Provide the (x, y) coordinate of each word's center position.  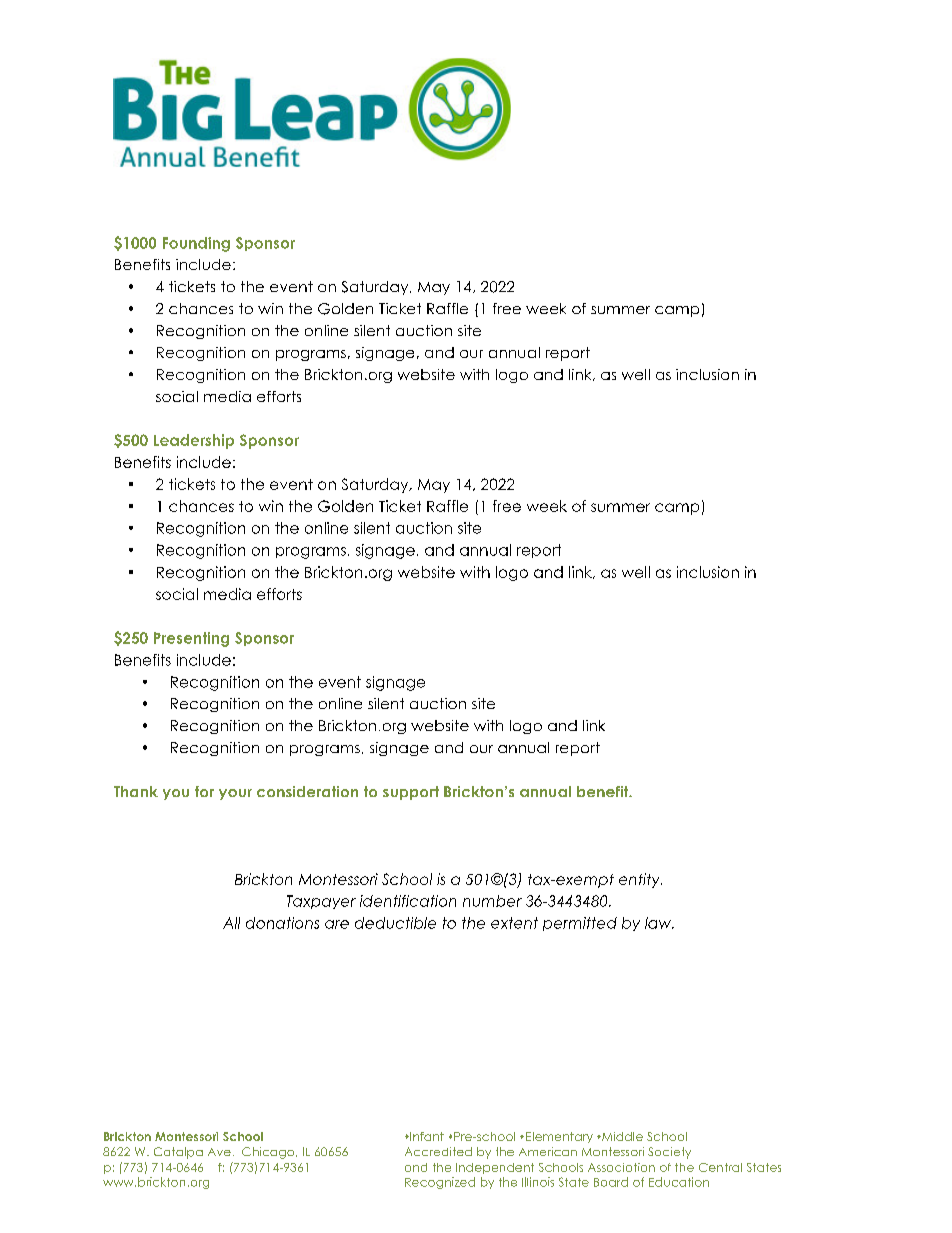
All (231, 923)
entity (640, 880)
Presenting (191, 639)
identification (408, 901)
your (235, 794)
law (659, 923)
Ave (219, 1152)
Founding (196, 244)
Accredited (438, 1151)
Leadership (194, 441)
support (411, 793)
